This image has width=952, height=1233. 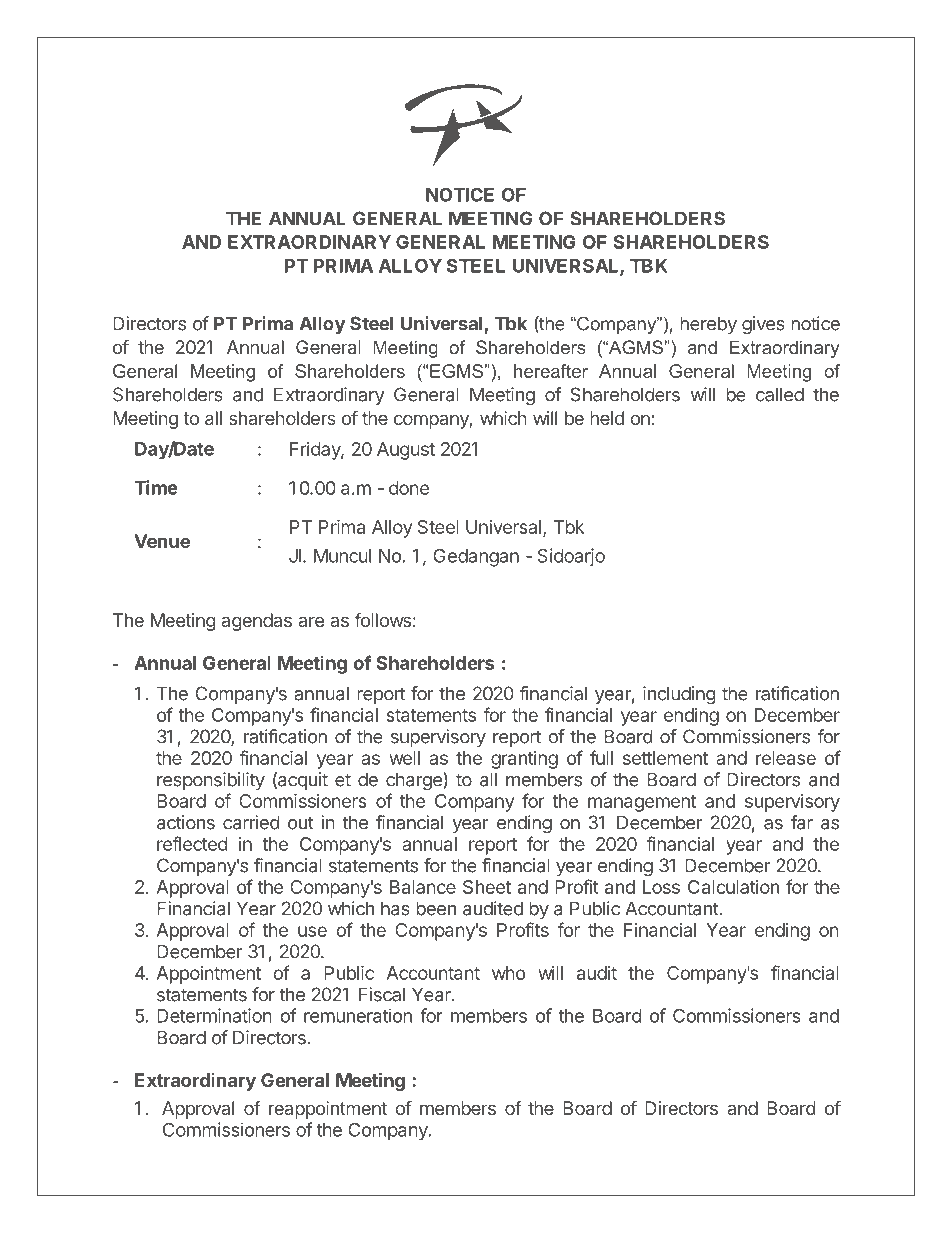 I want to click on agendas, so click(x=256, y=622).
